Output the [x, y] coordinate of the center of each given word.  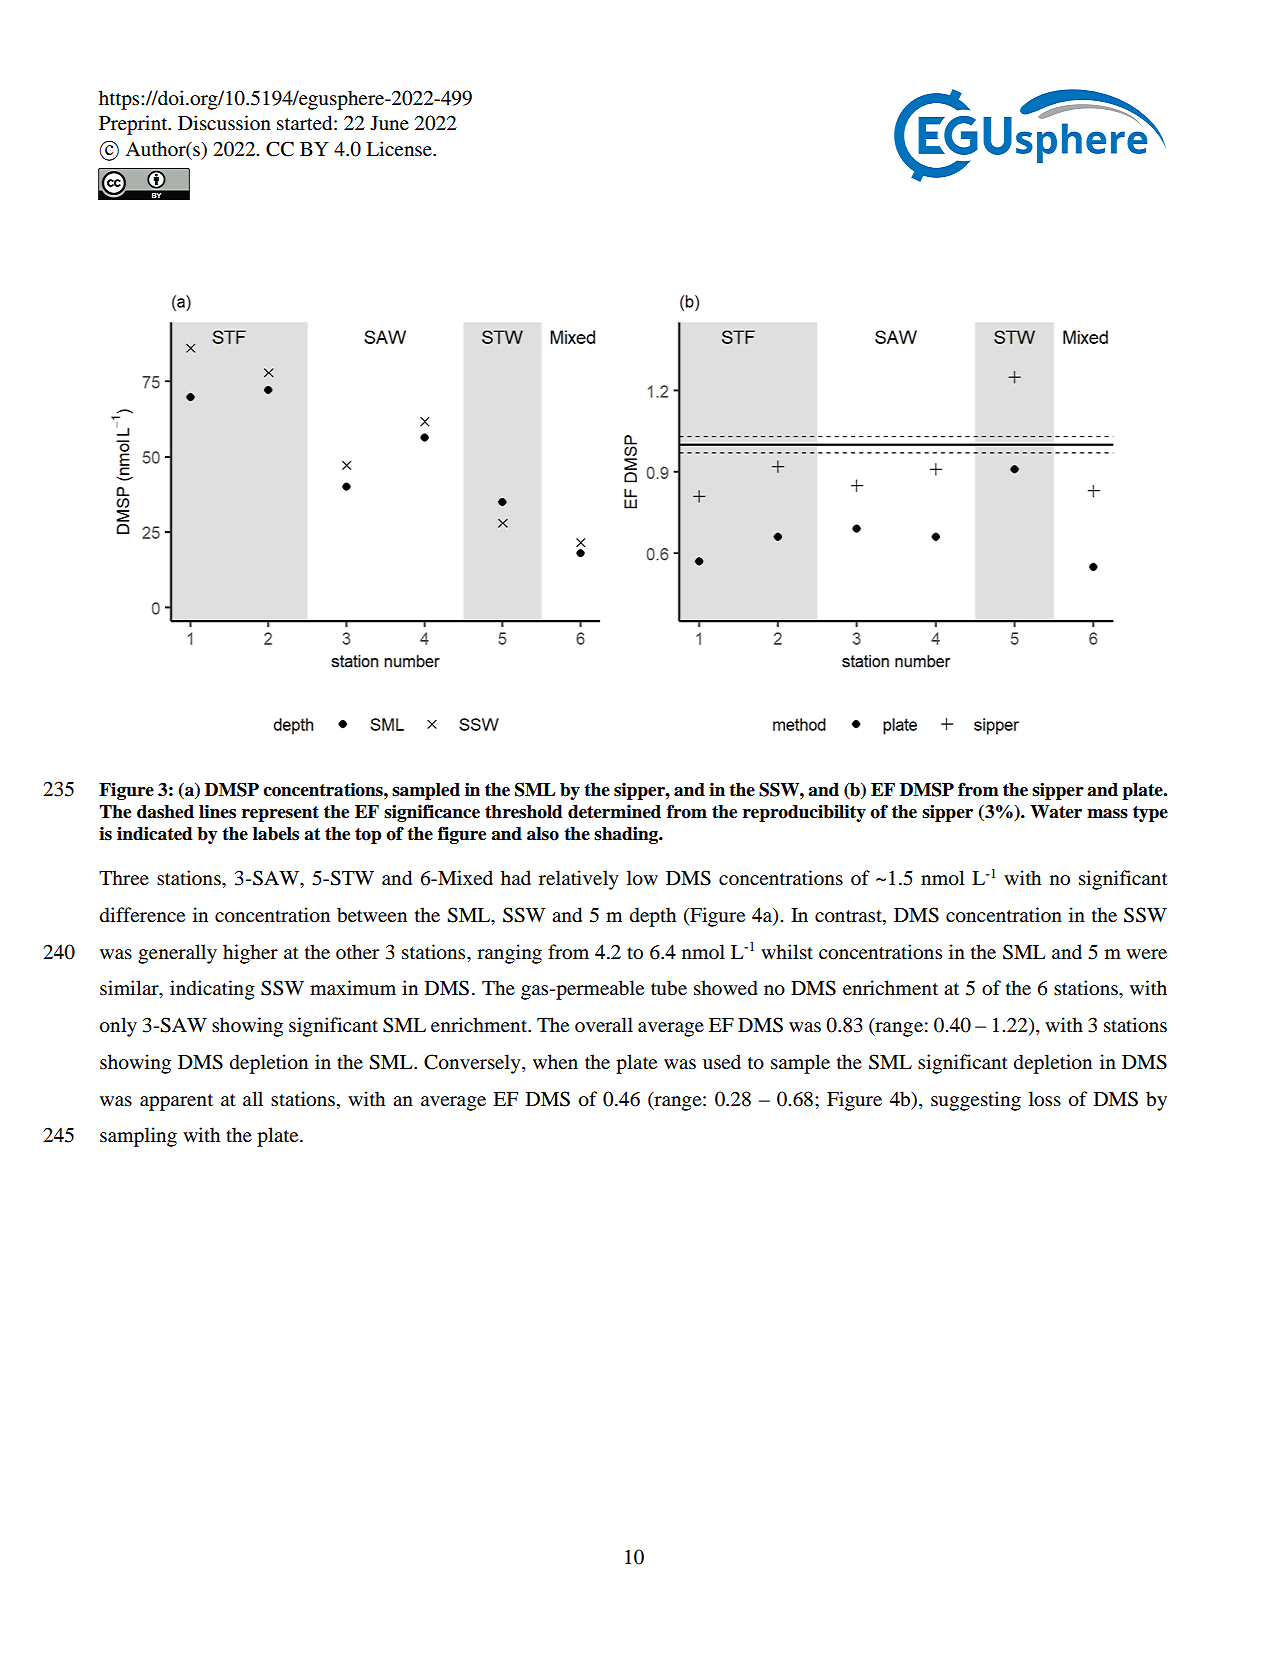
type [1150, 814]
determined [614, 812]
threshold [524, 812]
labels [276, 834]
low [642, 878]
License [400, 149]
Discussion [224, 123]
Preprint [134, 125]
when [555, 1061]
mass [1107, 814]
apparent [176, 1102]
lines [217, 812]
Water [1056, 812]
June [389, 123]
